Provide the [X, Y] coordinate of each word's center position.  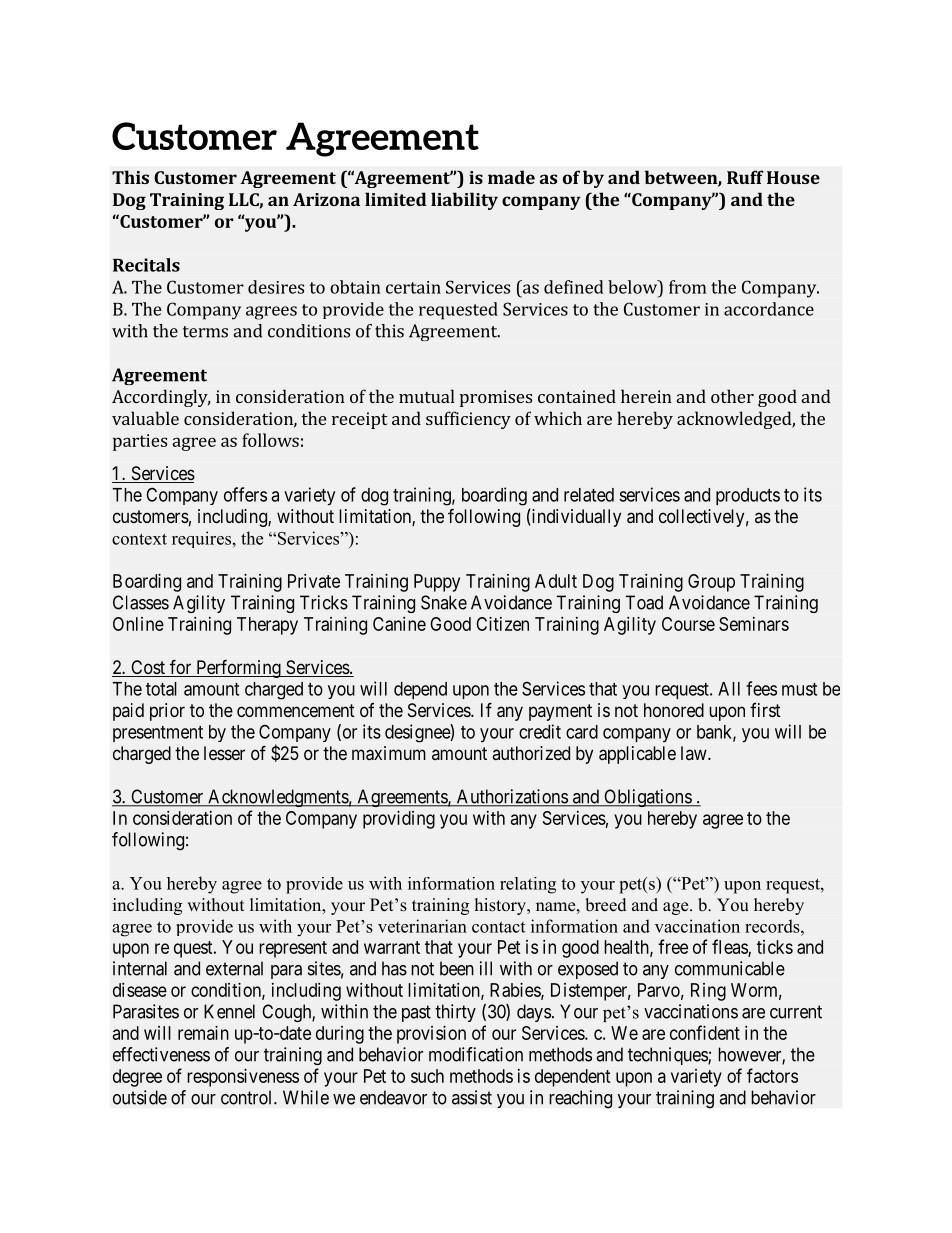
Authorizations [511, 797]
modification [476, 1054]
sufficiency [468, 420]
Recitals [146, 265]
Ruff [745, 177]
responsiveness [243, 1078]
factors [772, 1075]
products [748, 496]
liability [464, 201]
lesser [224, 753]
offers [245, 494]
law [695, 753]
